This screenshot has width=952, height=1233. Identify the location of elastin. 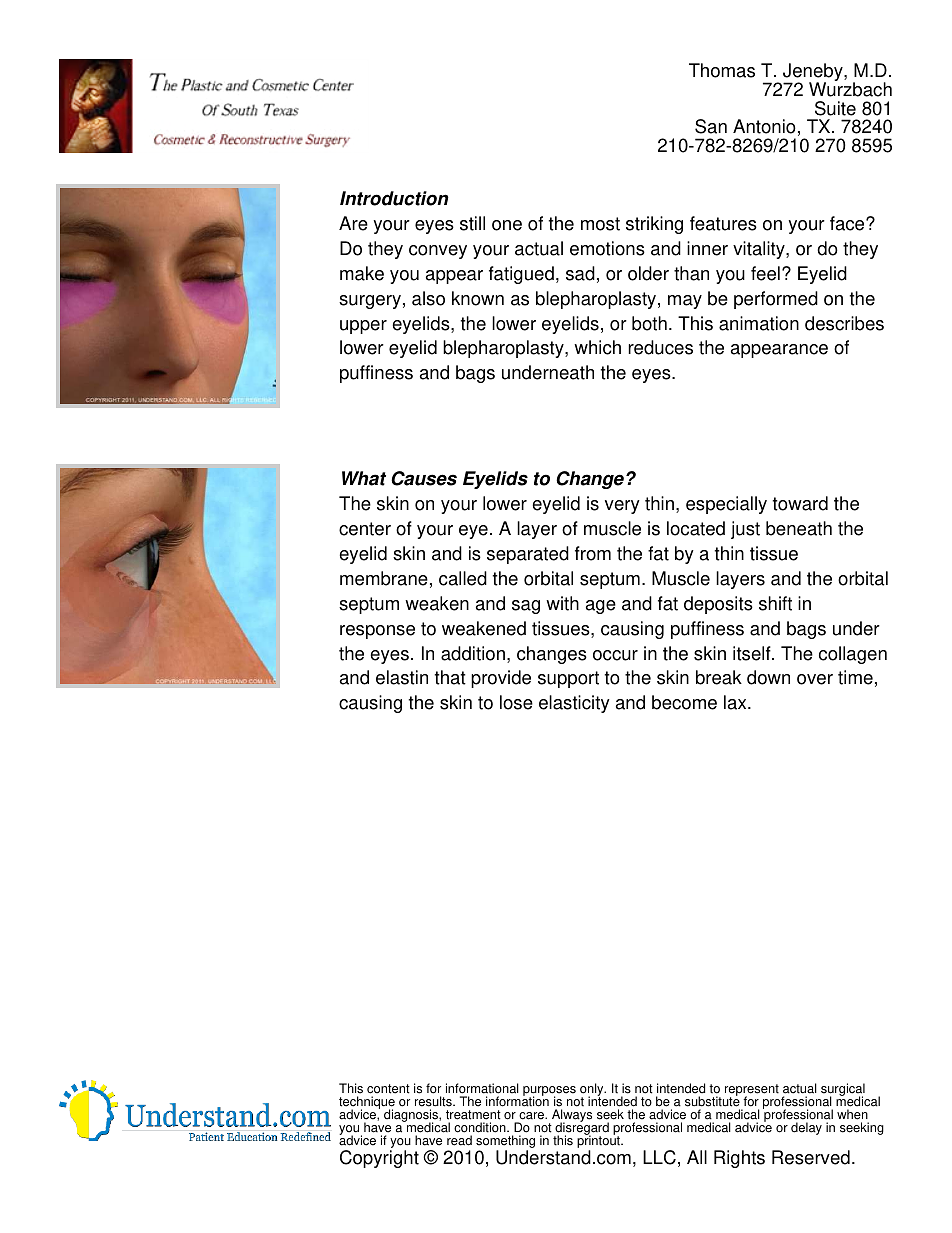
(402, 677).
